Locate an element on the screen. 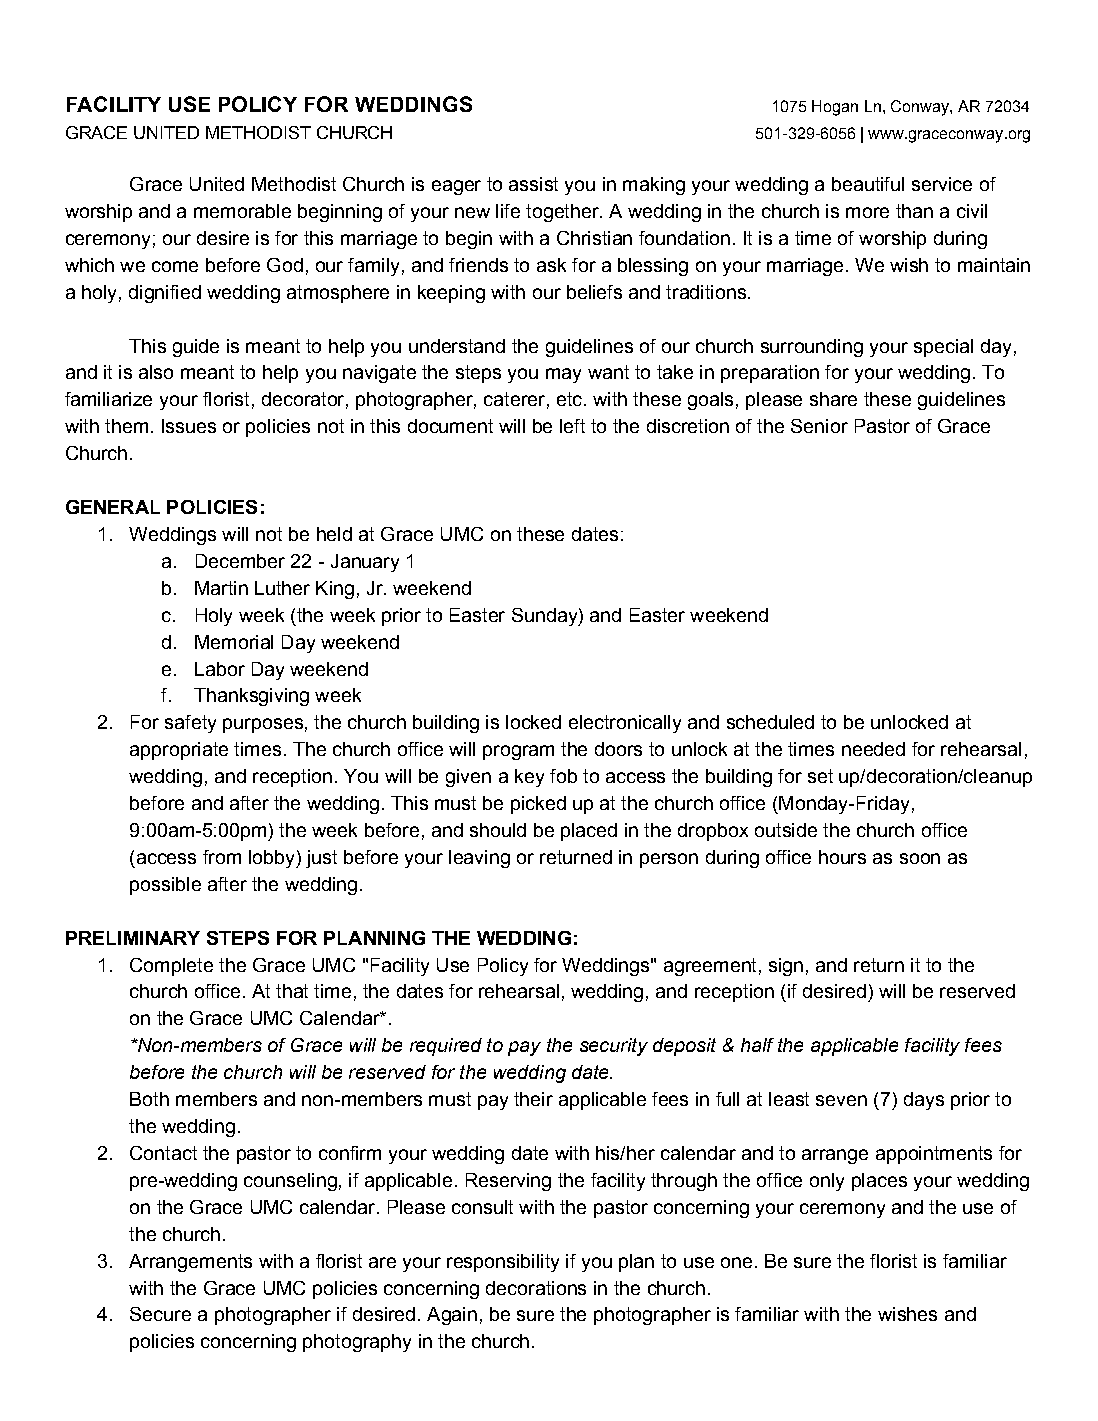 The height and width of the screenshot is (1421, 1098). Senior is located at coordinates (819, 426).
